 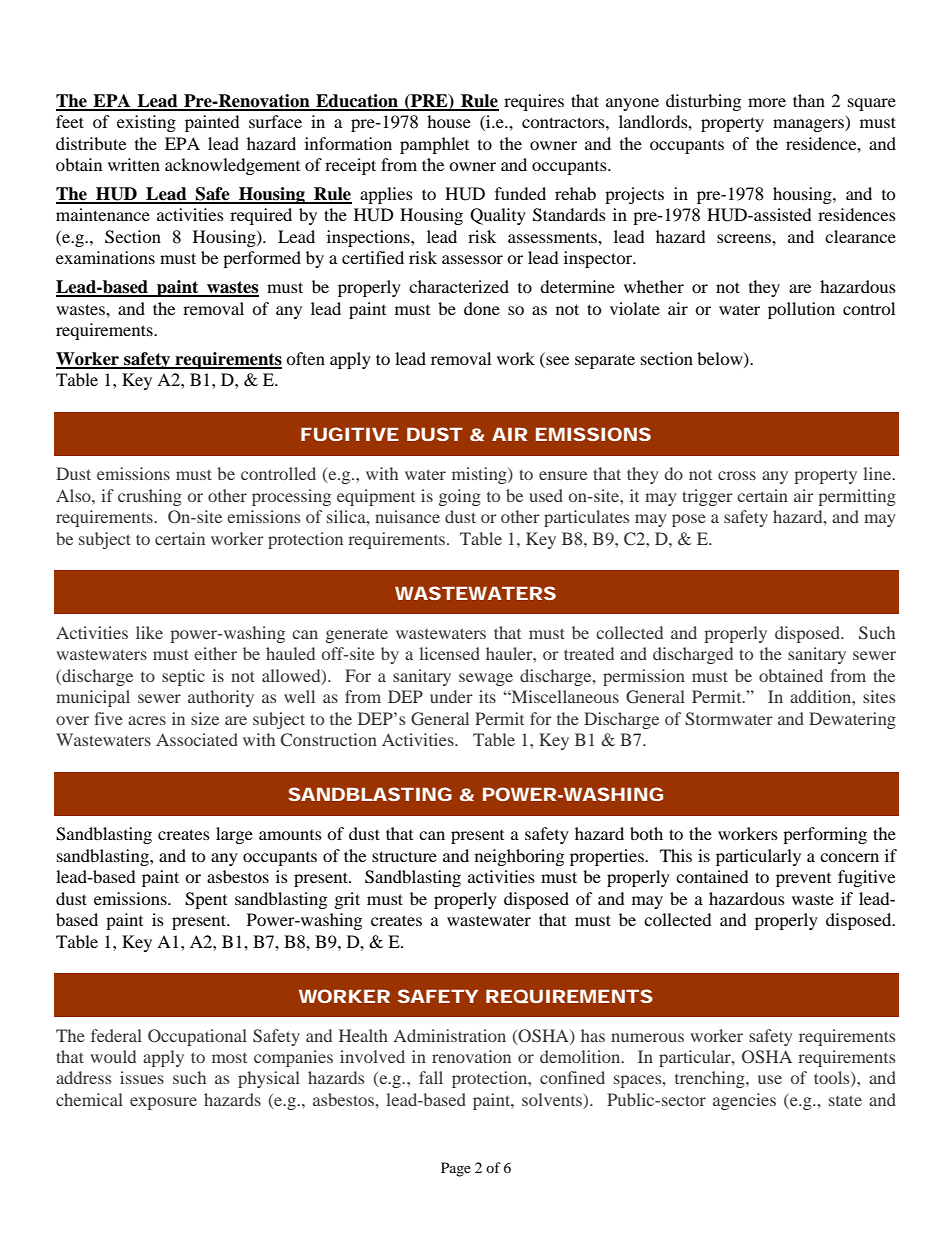 I want to click on crushing, so click(x=150, y=497).
